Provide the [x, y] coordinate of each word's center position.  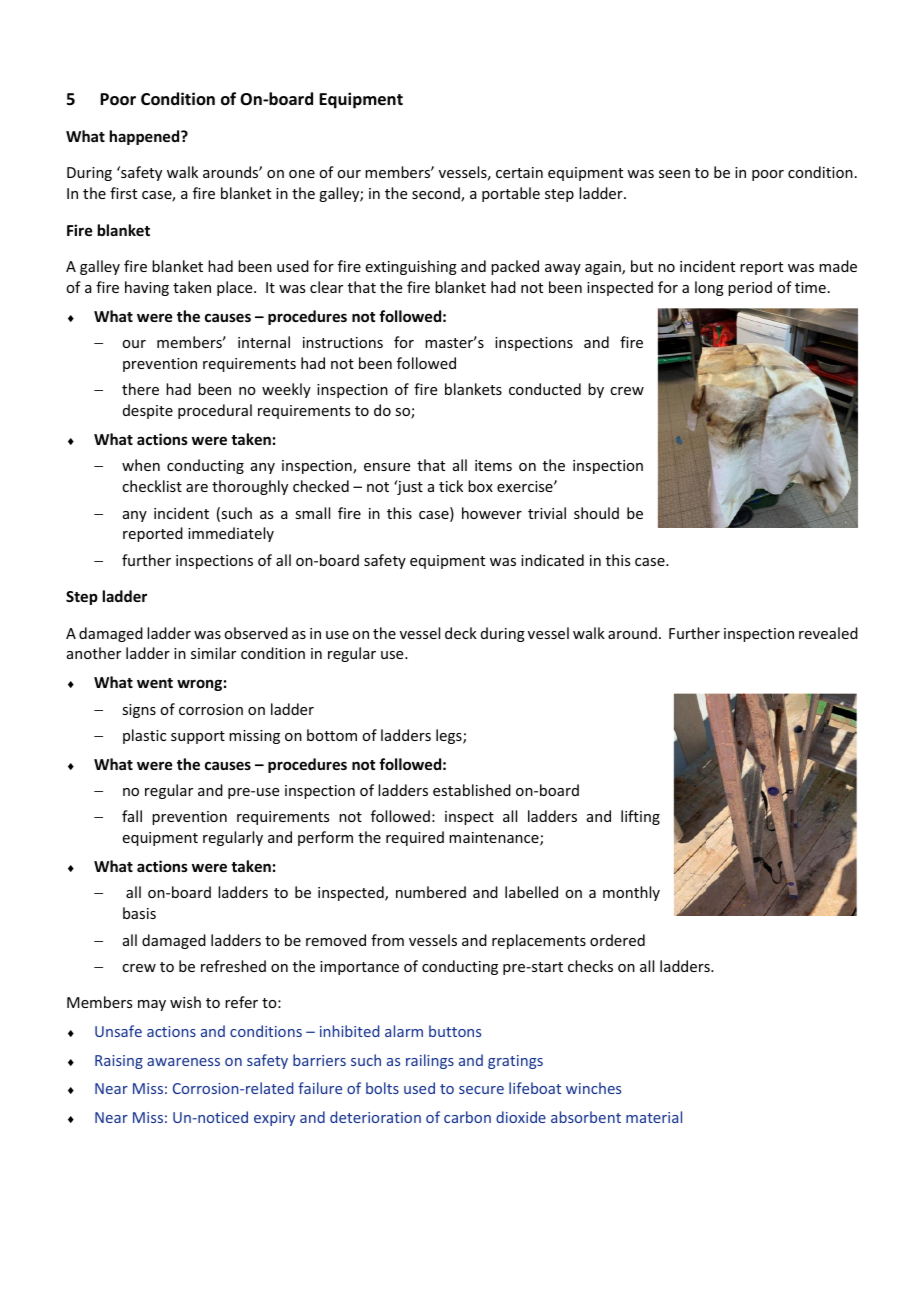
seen [674, 174]
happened [146, 137]
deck [461, 633]
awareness [183, 1062]
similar [213, 653]
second [437, 194]
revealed [828, 633]
